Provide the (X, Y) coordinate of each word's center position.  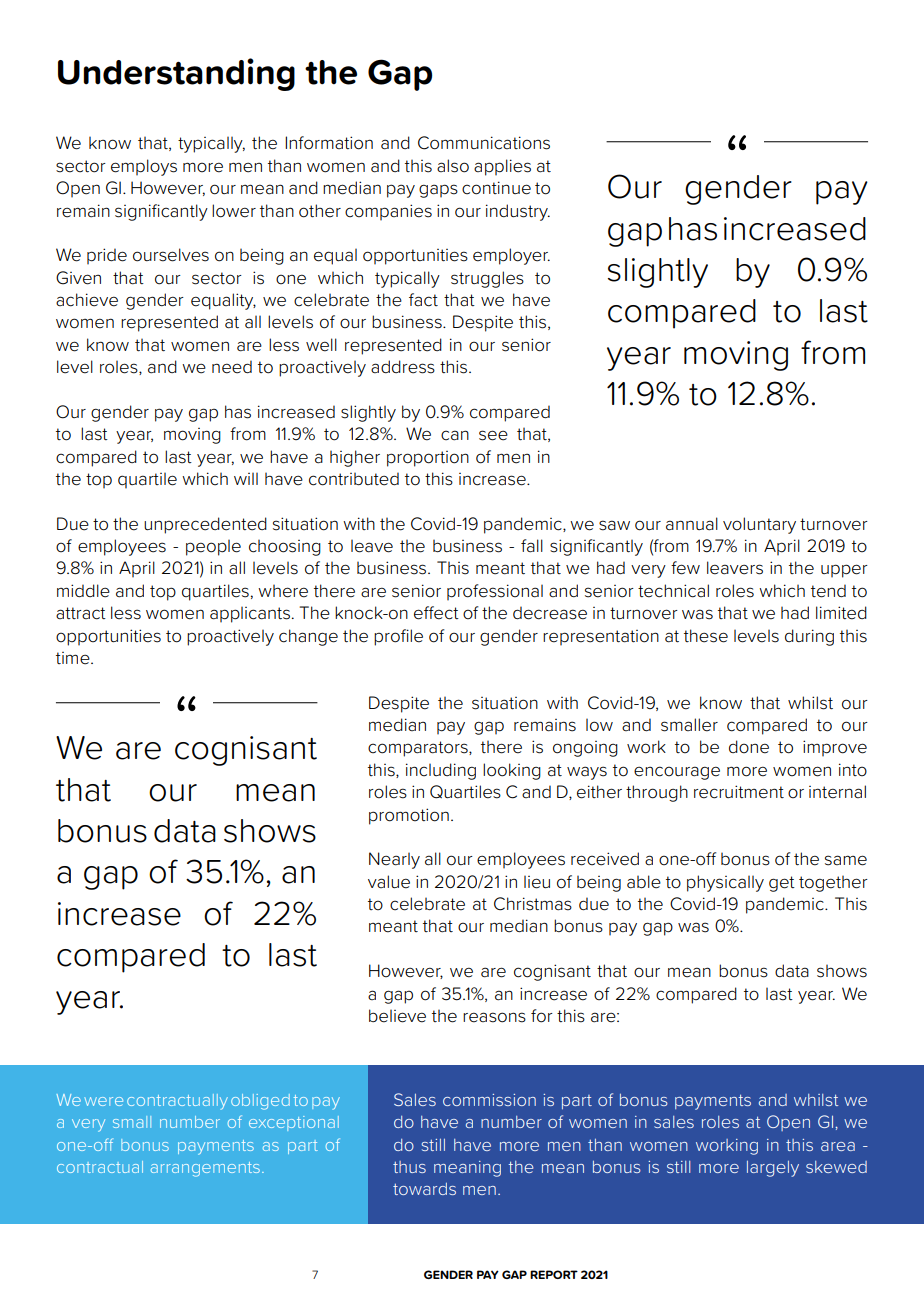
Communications (484, 143)
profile (398, 637)
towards (424, 1189)
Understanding (176, 74)
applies (502, 167)
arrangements (205, 1169)
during (809, 637)
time (74, 658)
